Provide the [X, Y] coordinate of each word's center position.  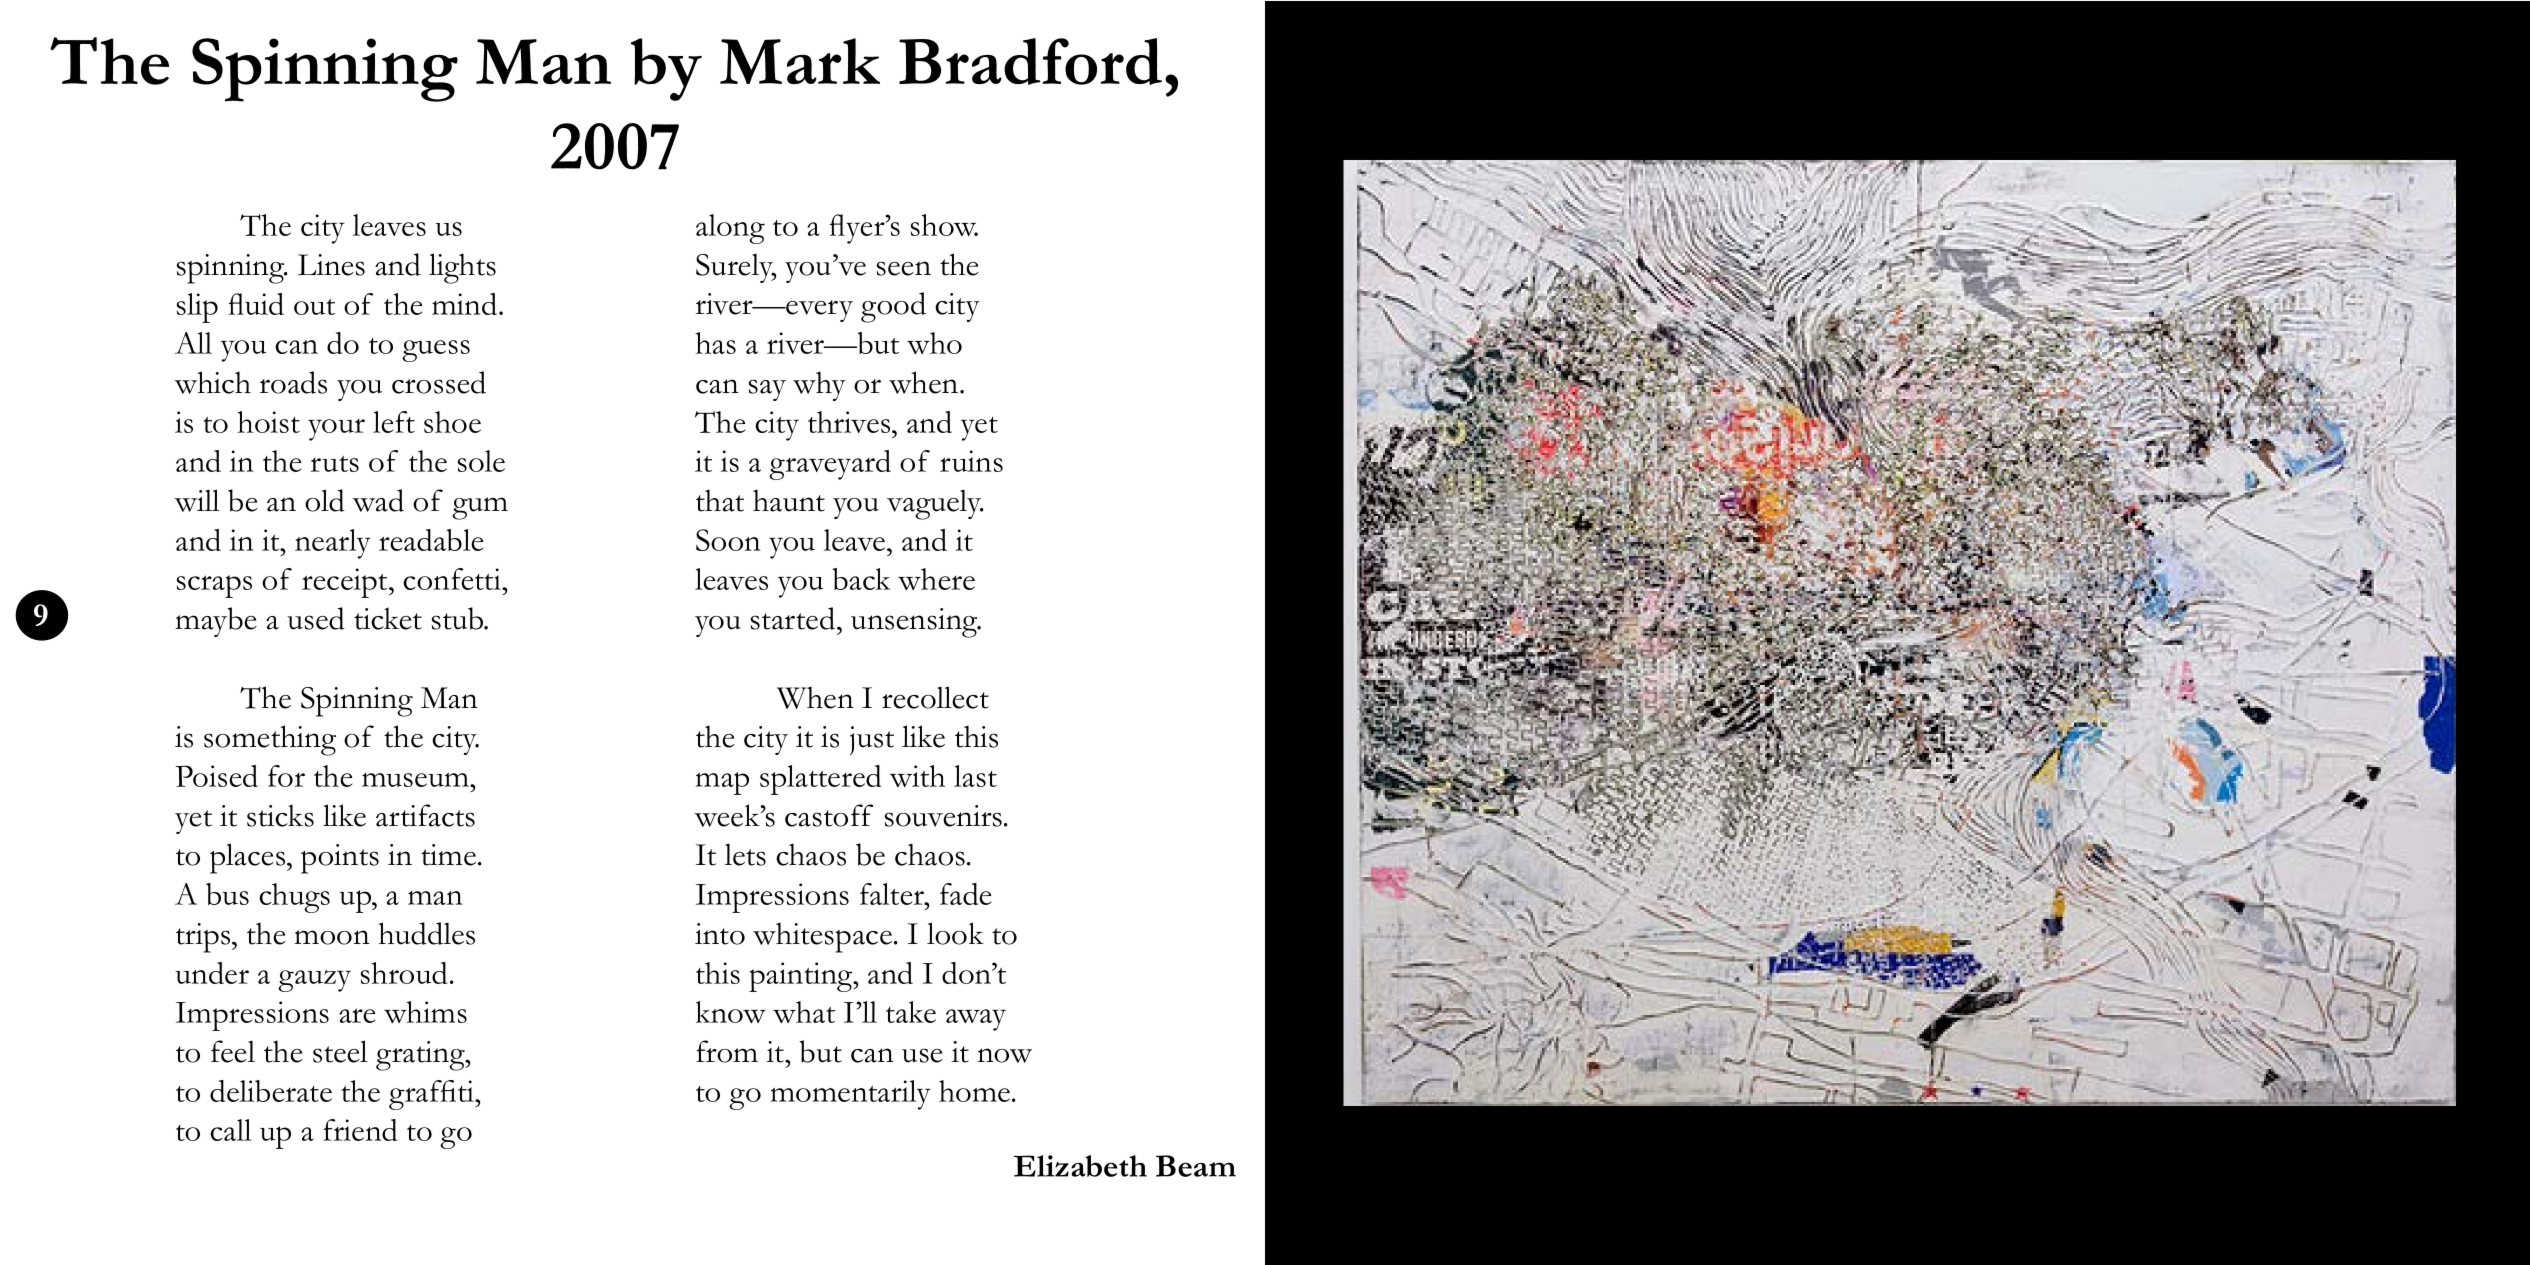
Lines [331, 265]
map [722, 783]
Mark [800, 61]
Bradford [1030, 61]
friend [360, 1130]
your [336, 430]
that [720, 500]
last [975, 776]
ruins [971, 461]
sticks [280, 815]
